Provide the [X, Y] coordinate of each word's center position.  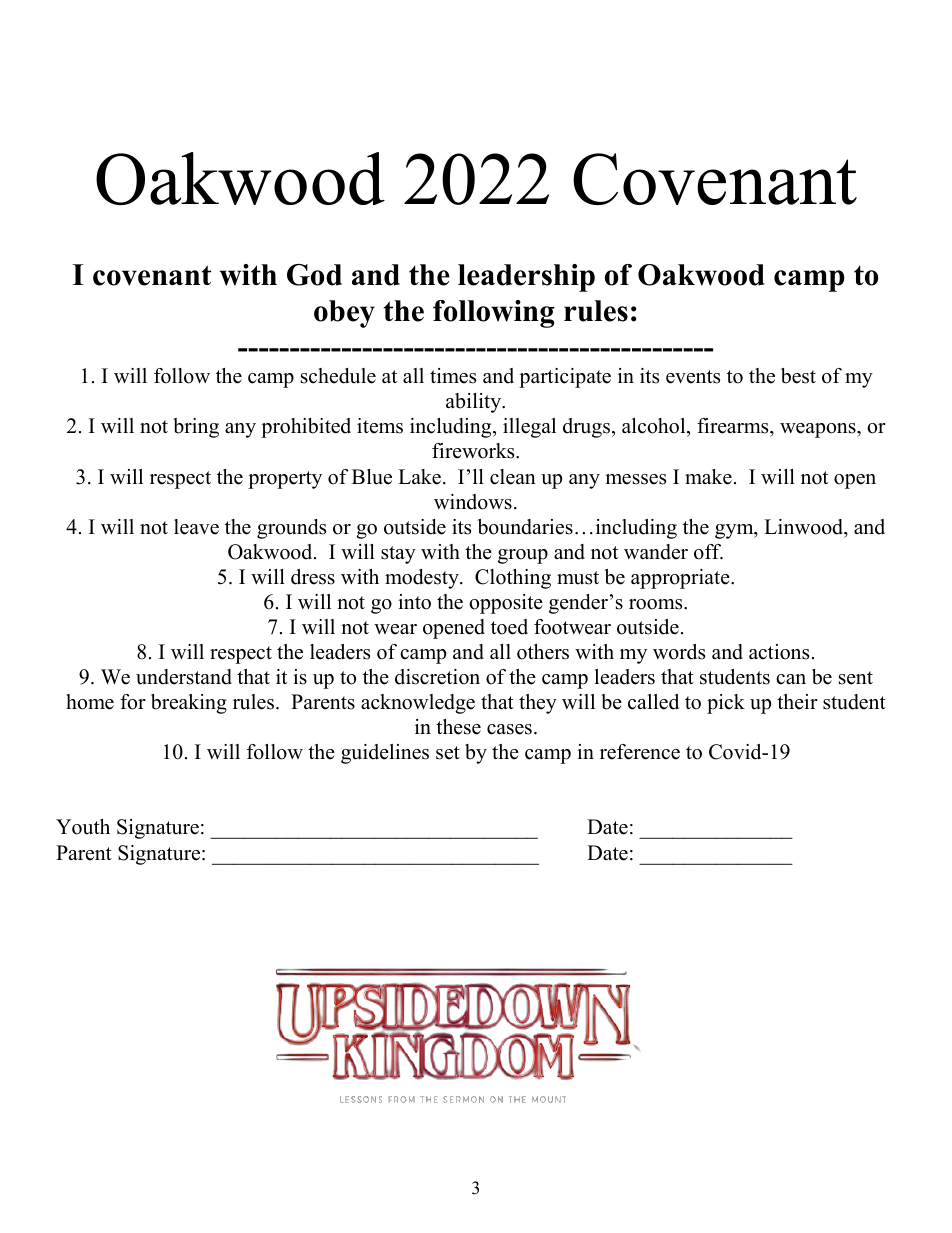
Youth [83, 827]
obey [344, 314]
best [798, 376]
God [314, 275]
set [448, 753]
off [708, 552]
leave [196, 527]
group [523, 556]
